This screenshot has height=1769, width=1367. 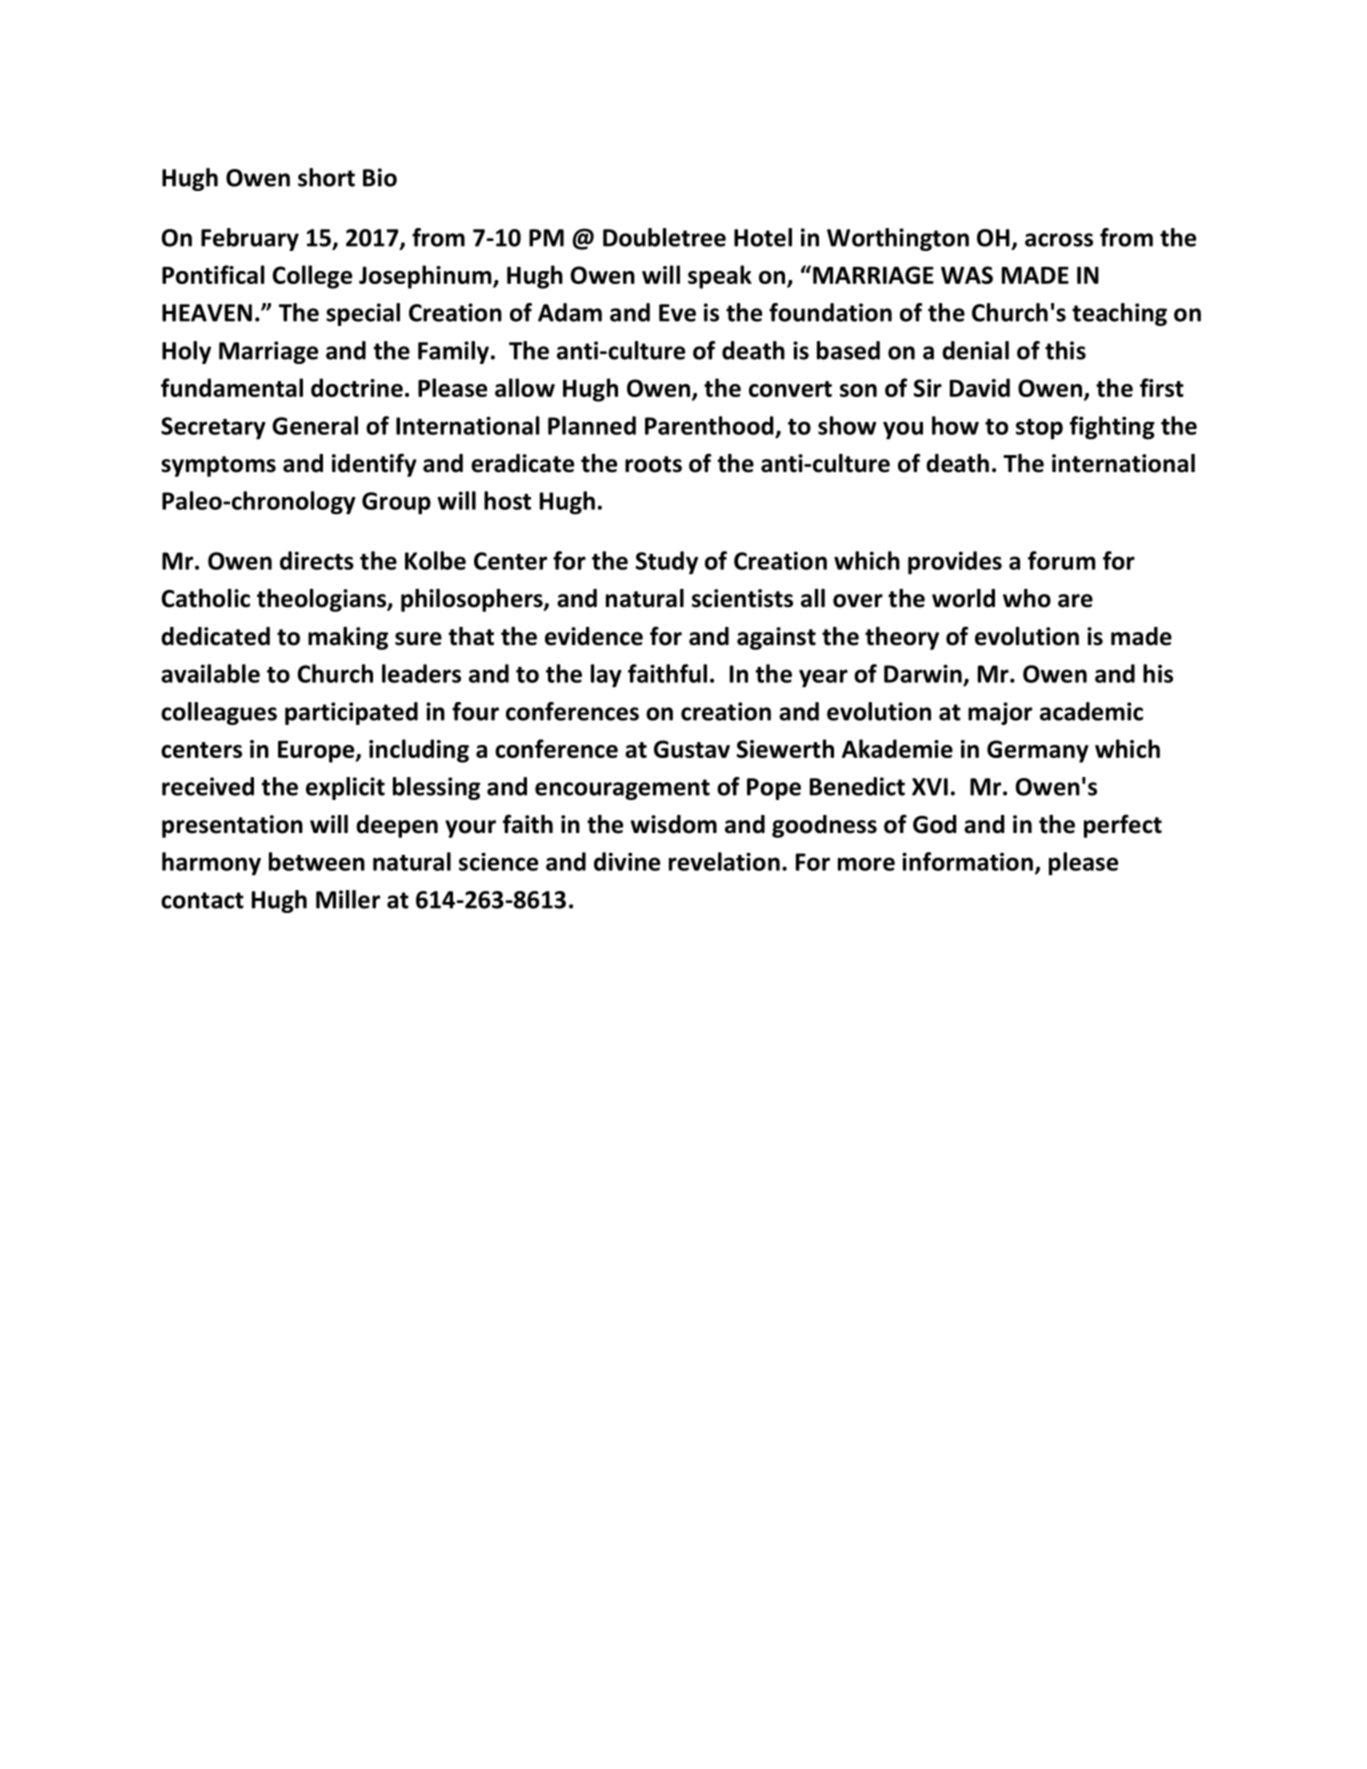 I want to click on forum, so click(x=1061, y=560).
